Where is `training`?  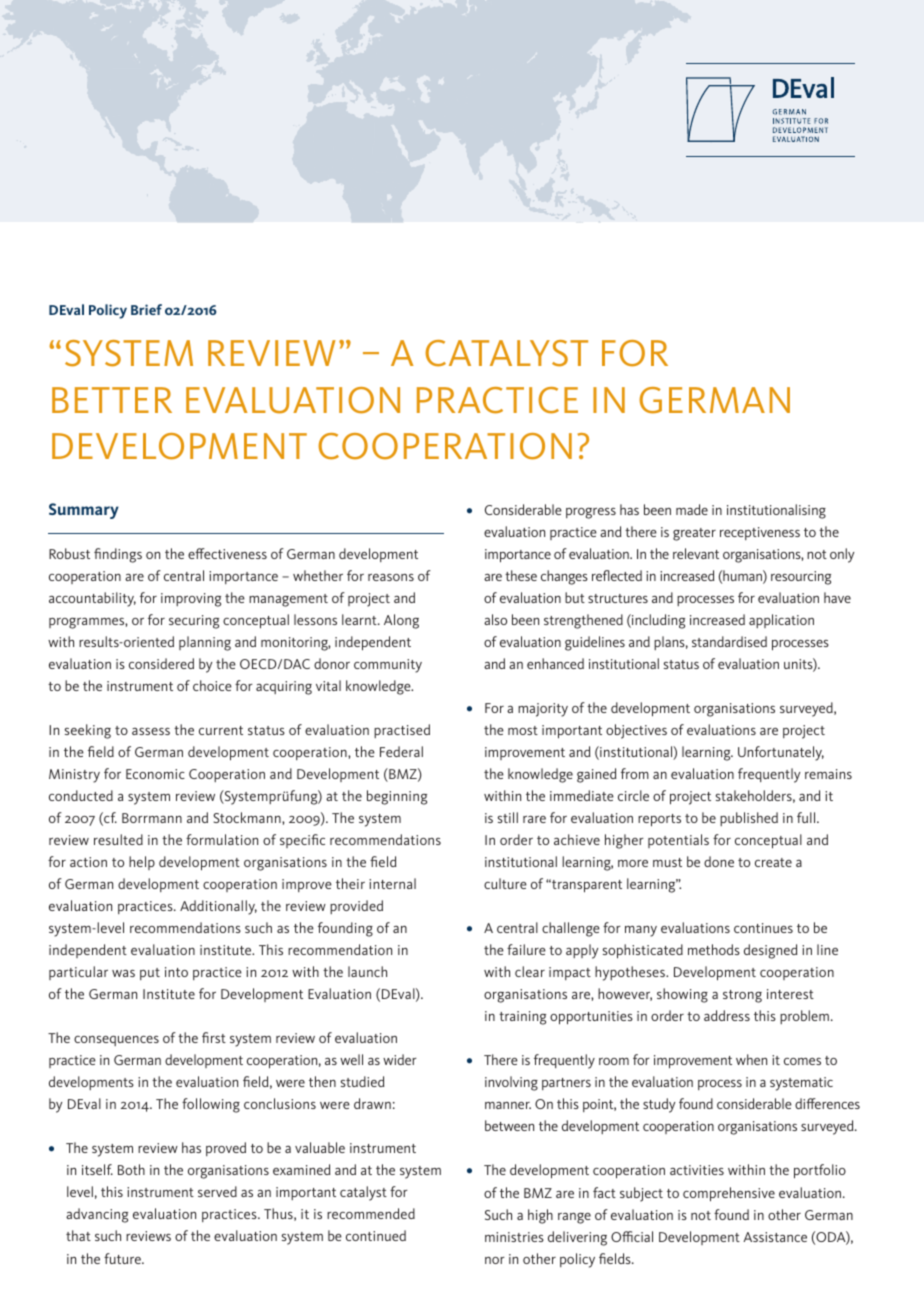 training is located at coordinates (522, 1018).
